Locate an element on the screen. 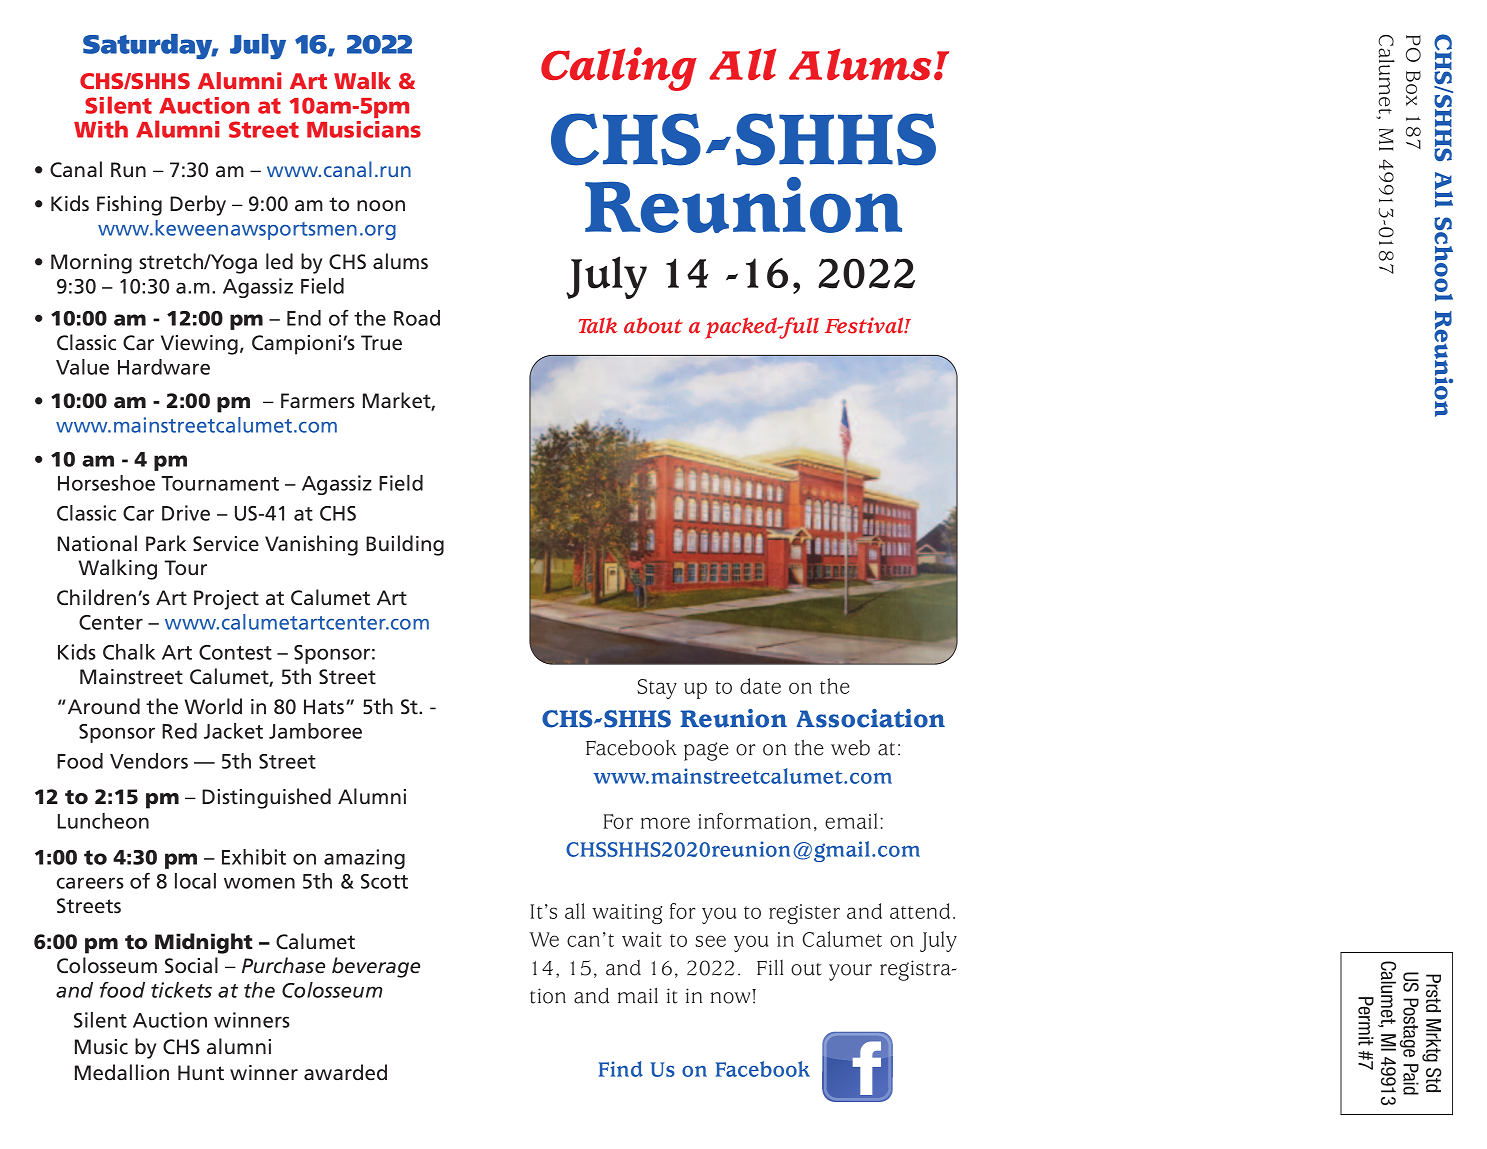  Hunt is located at coordinates (201, 1073).
